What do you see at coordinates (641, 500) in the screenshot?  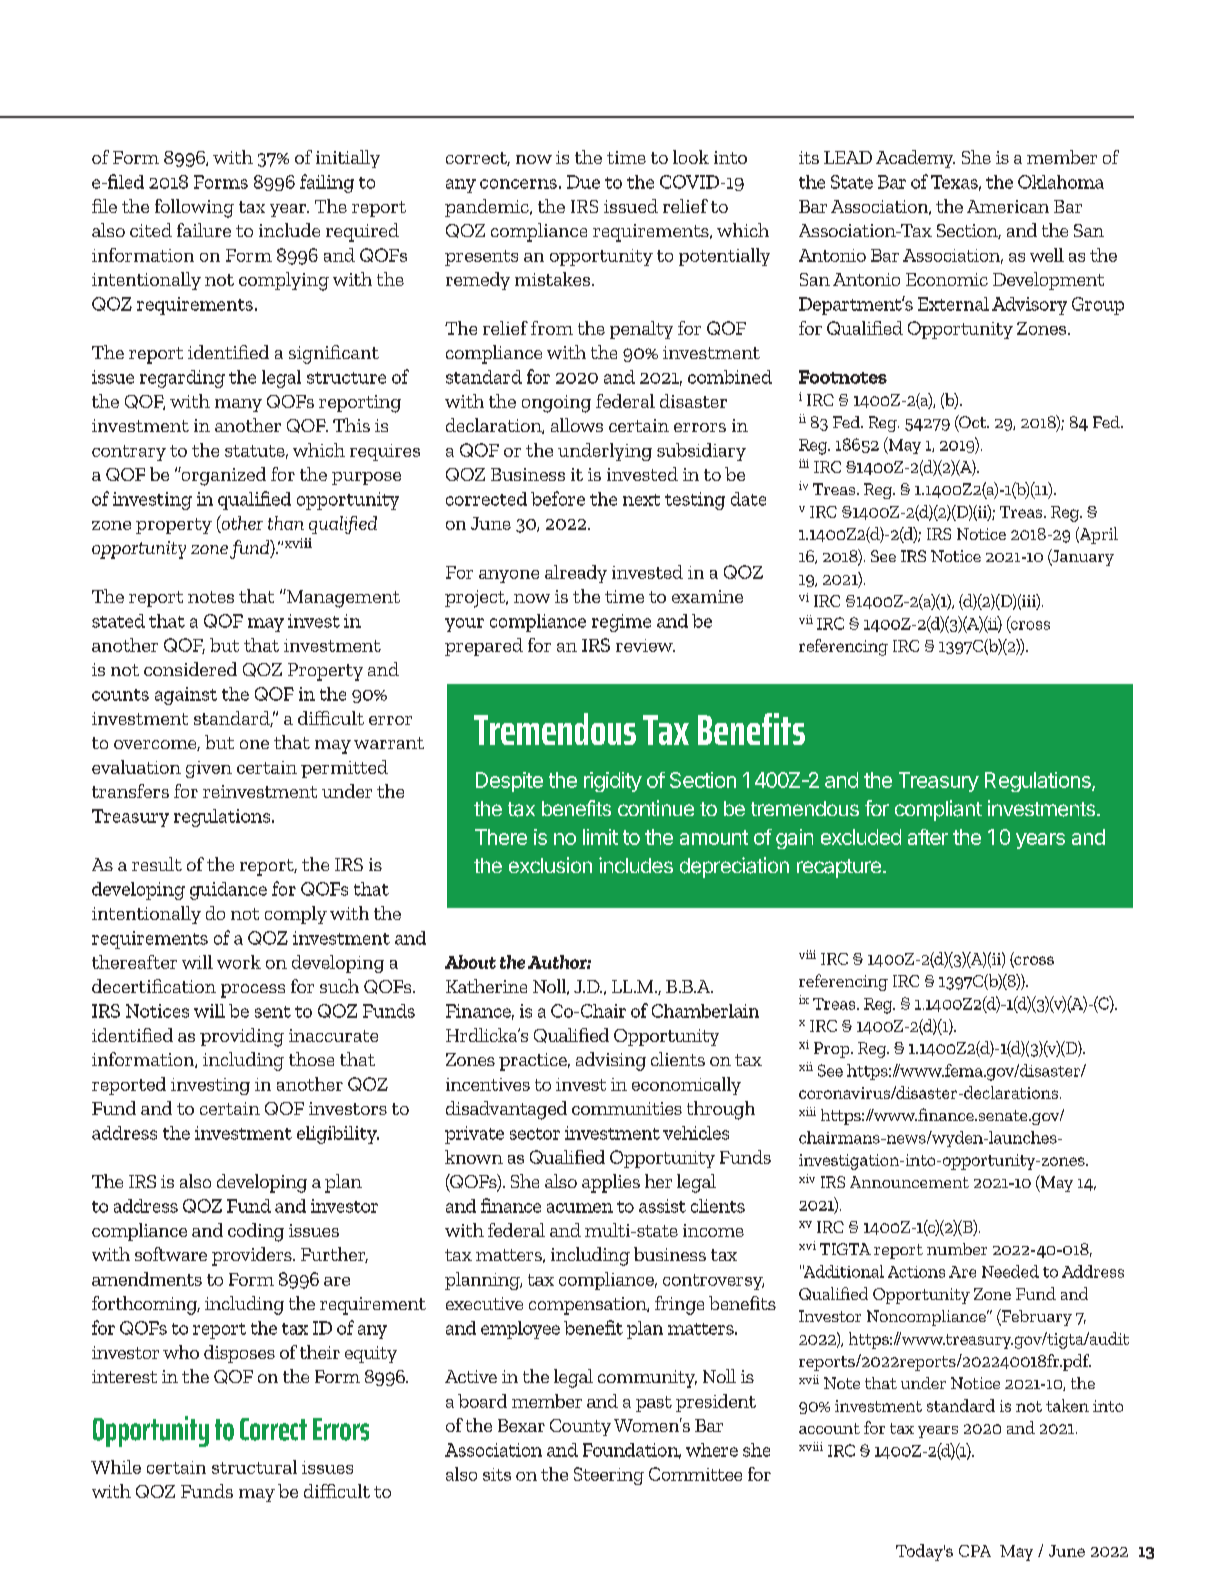 I see `next` at bounding box center [641, 500].
